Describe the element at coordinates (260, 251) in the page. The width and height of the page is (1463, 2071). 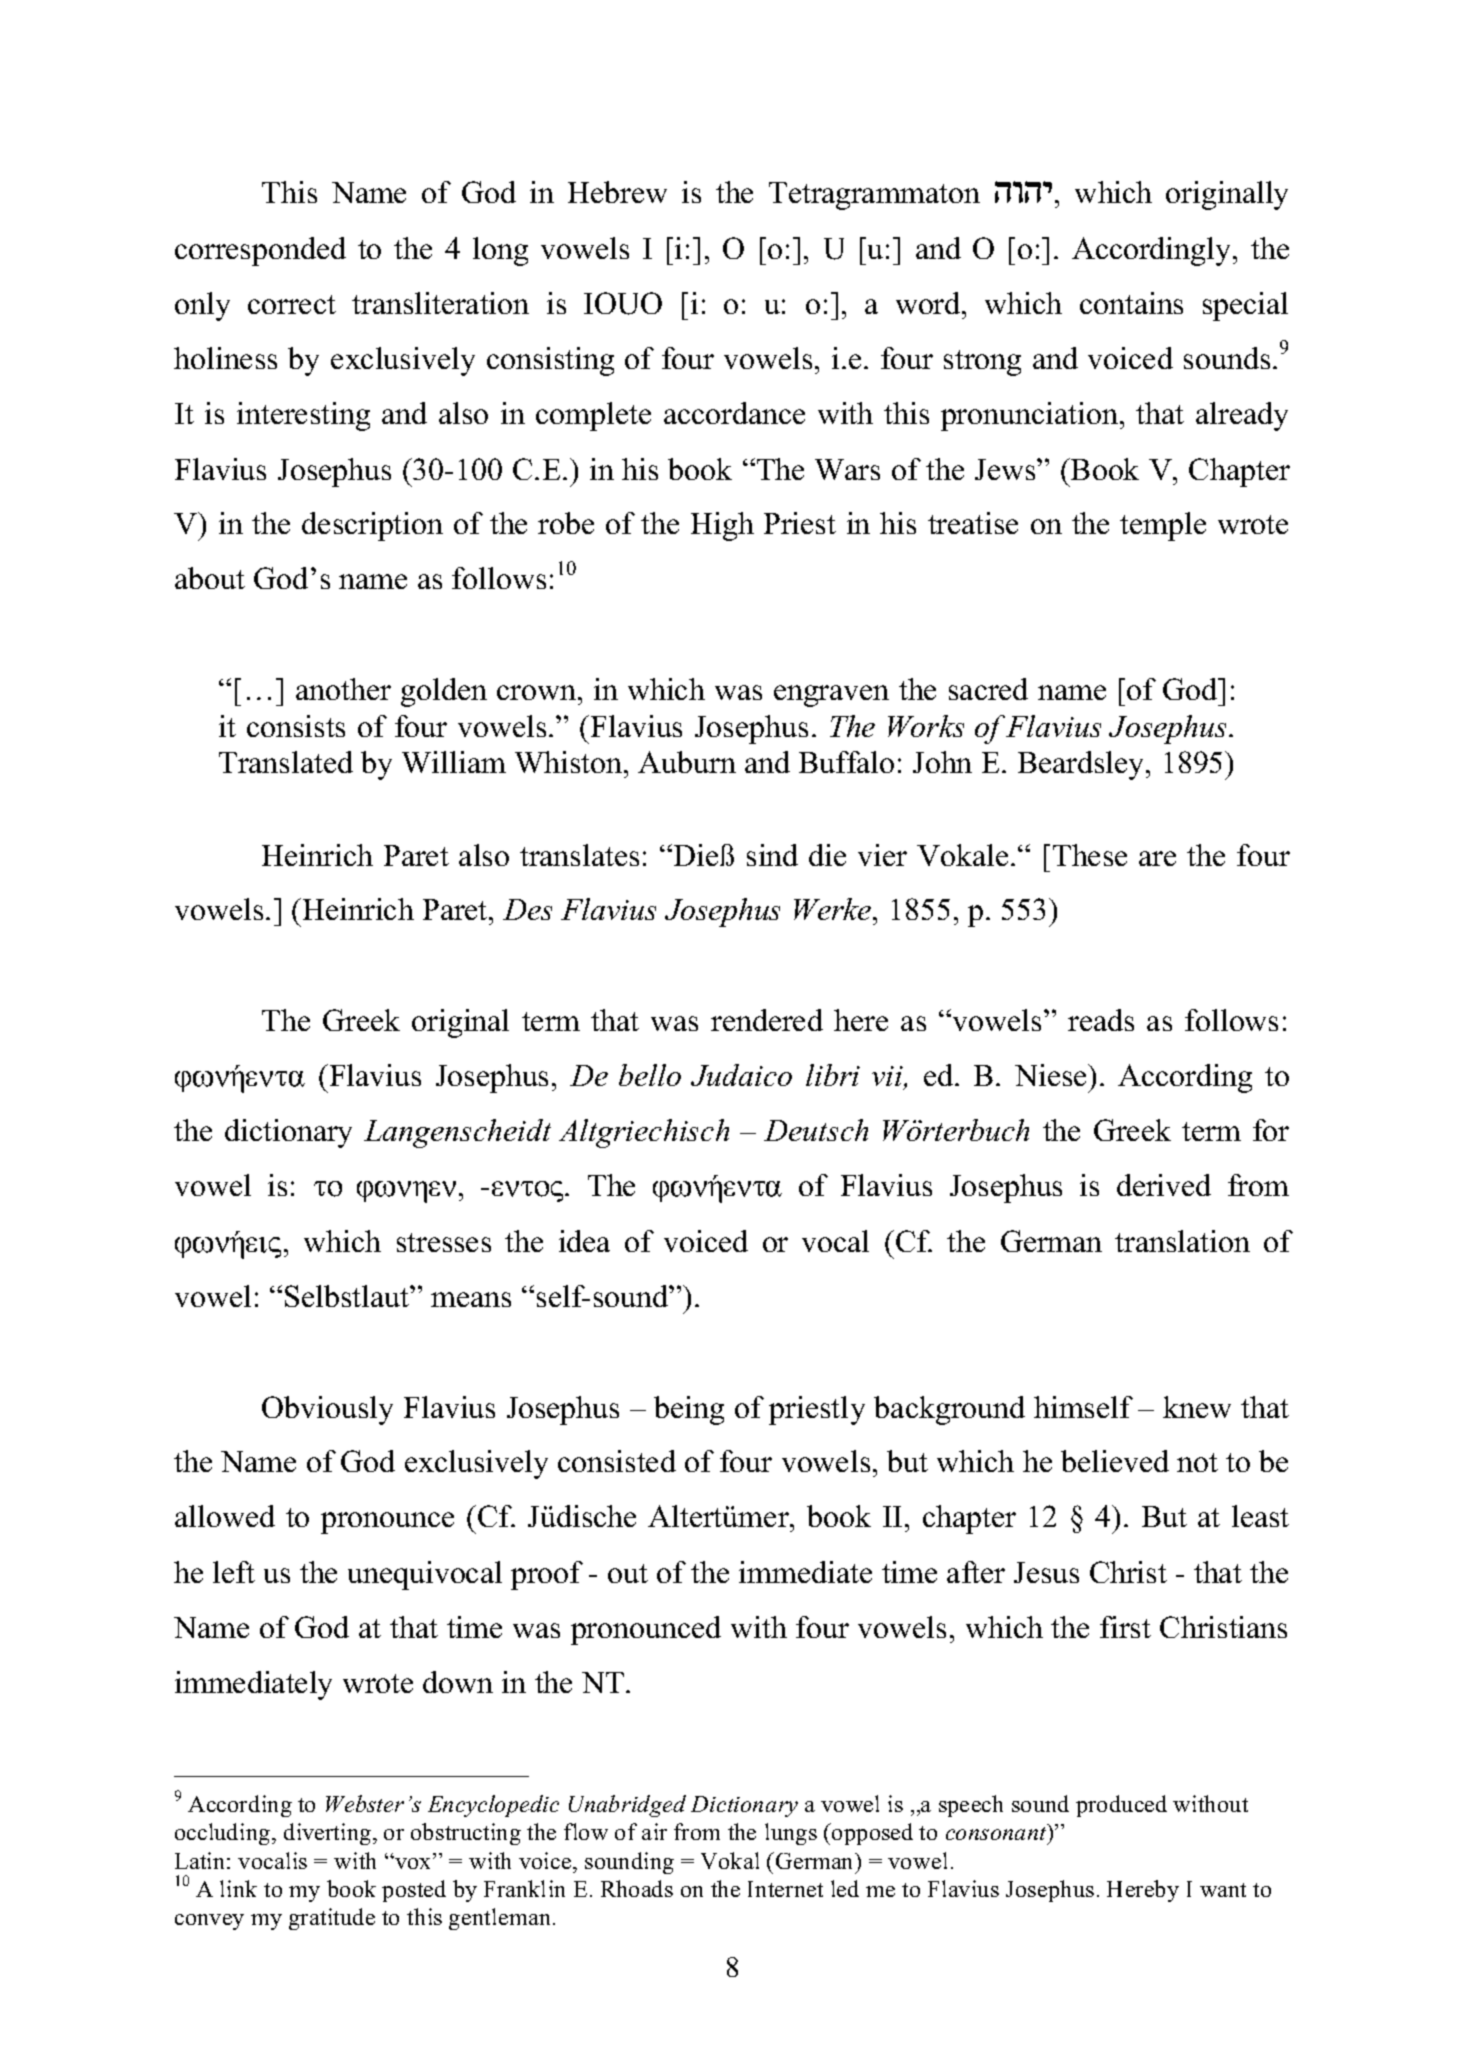
I see `corresponded` at that location.
